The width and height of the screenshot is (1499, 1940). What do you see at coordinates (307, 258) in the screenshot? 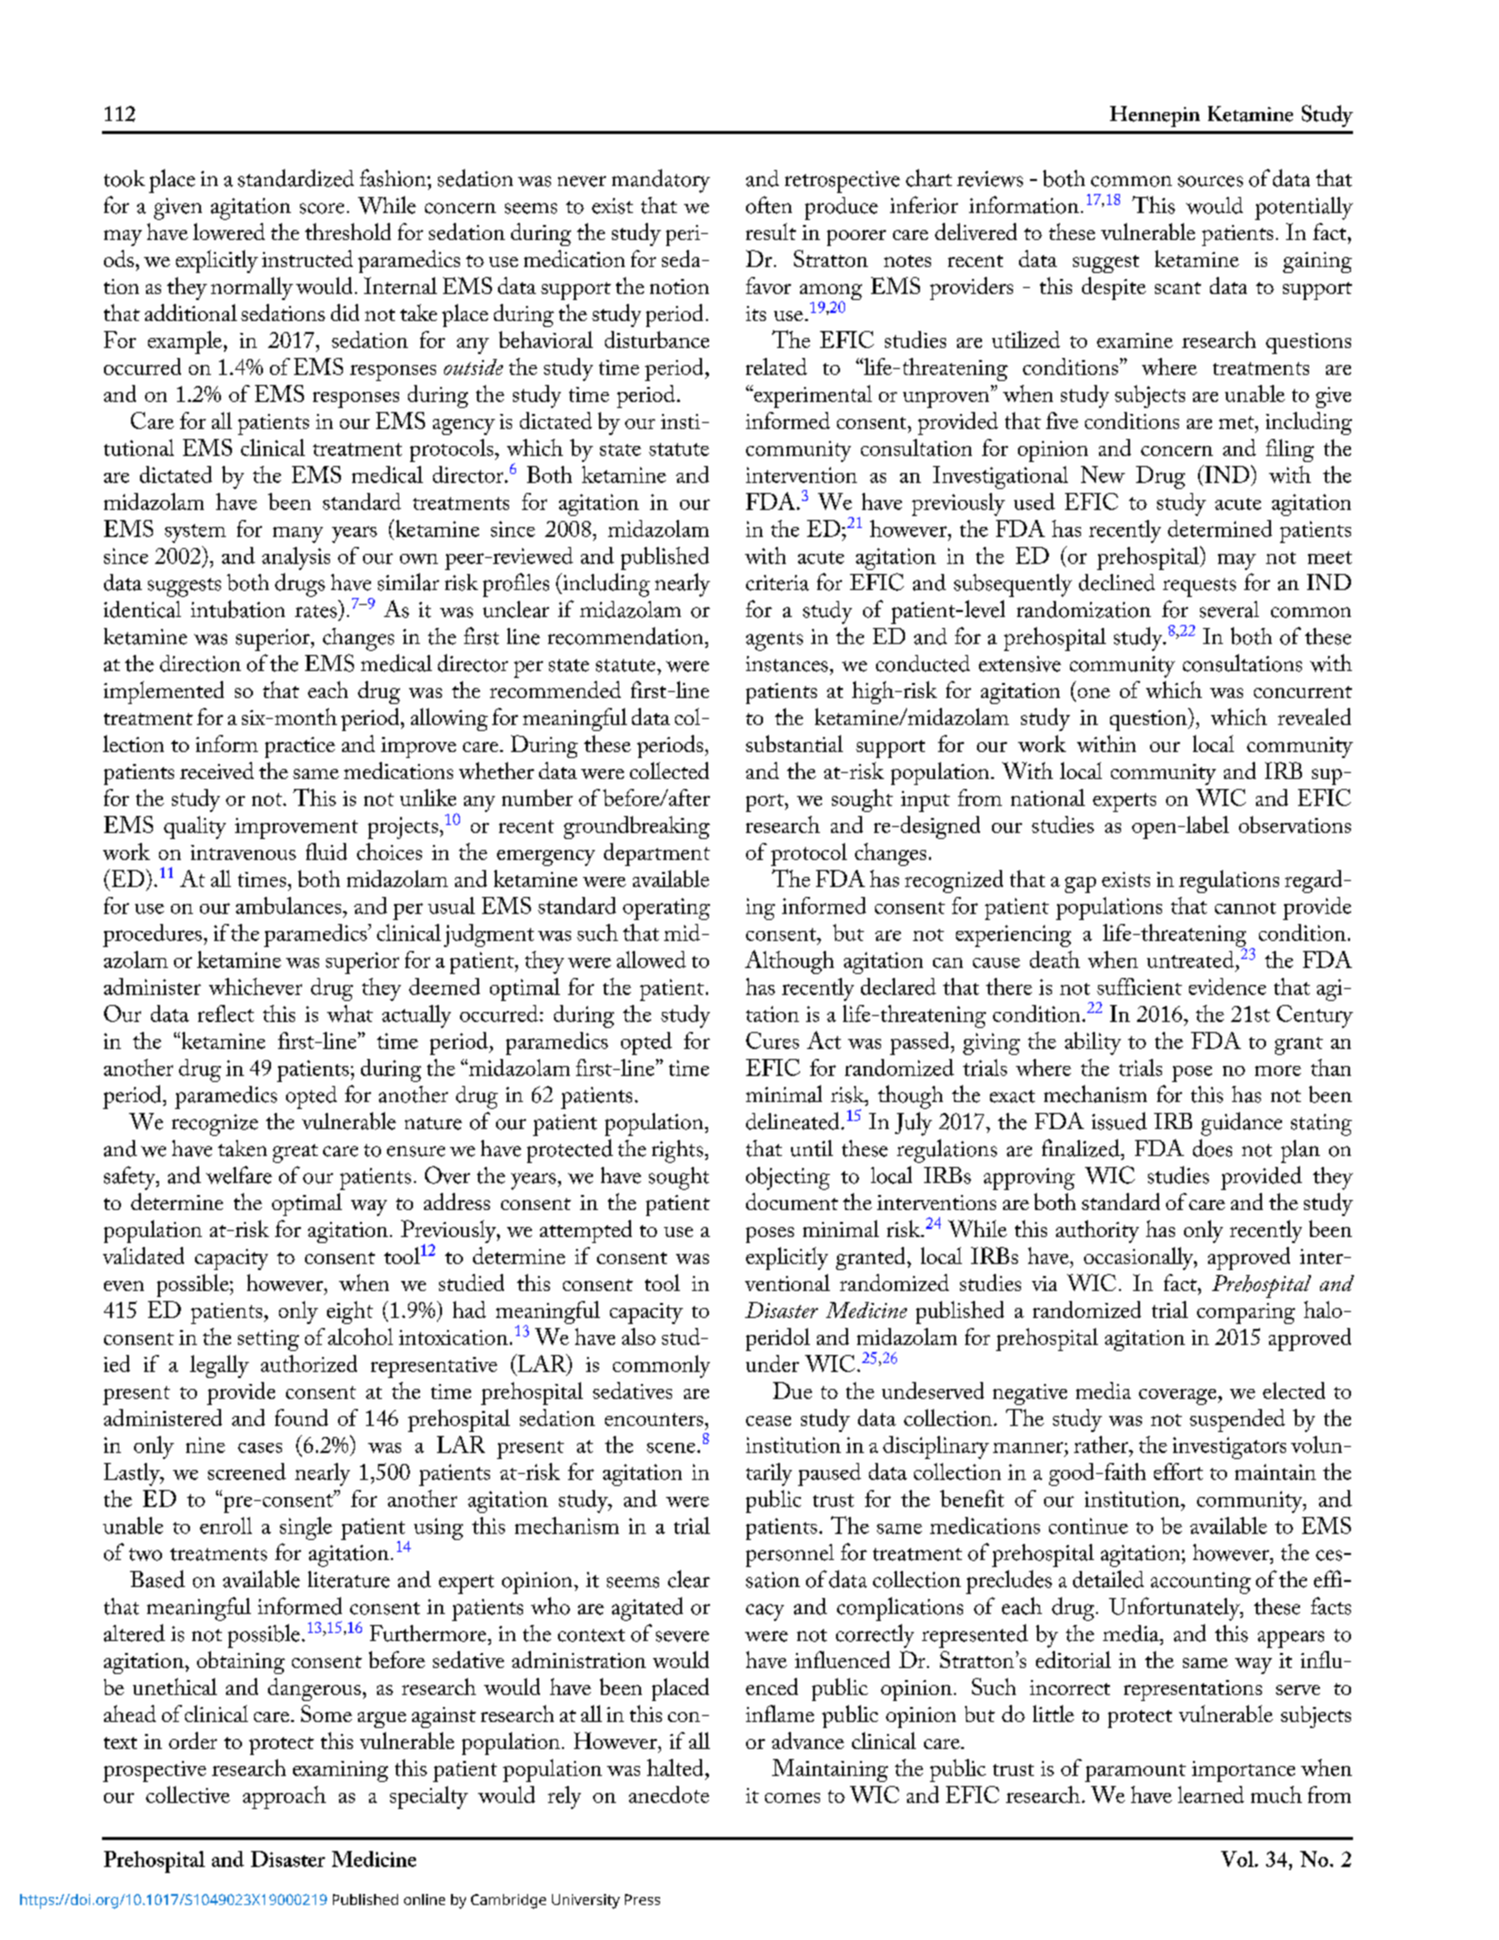
I see `instructed` at bounding box center [307, 258].
